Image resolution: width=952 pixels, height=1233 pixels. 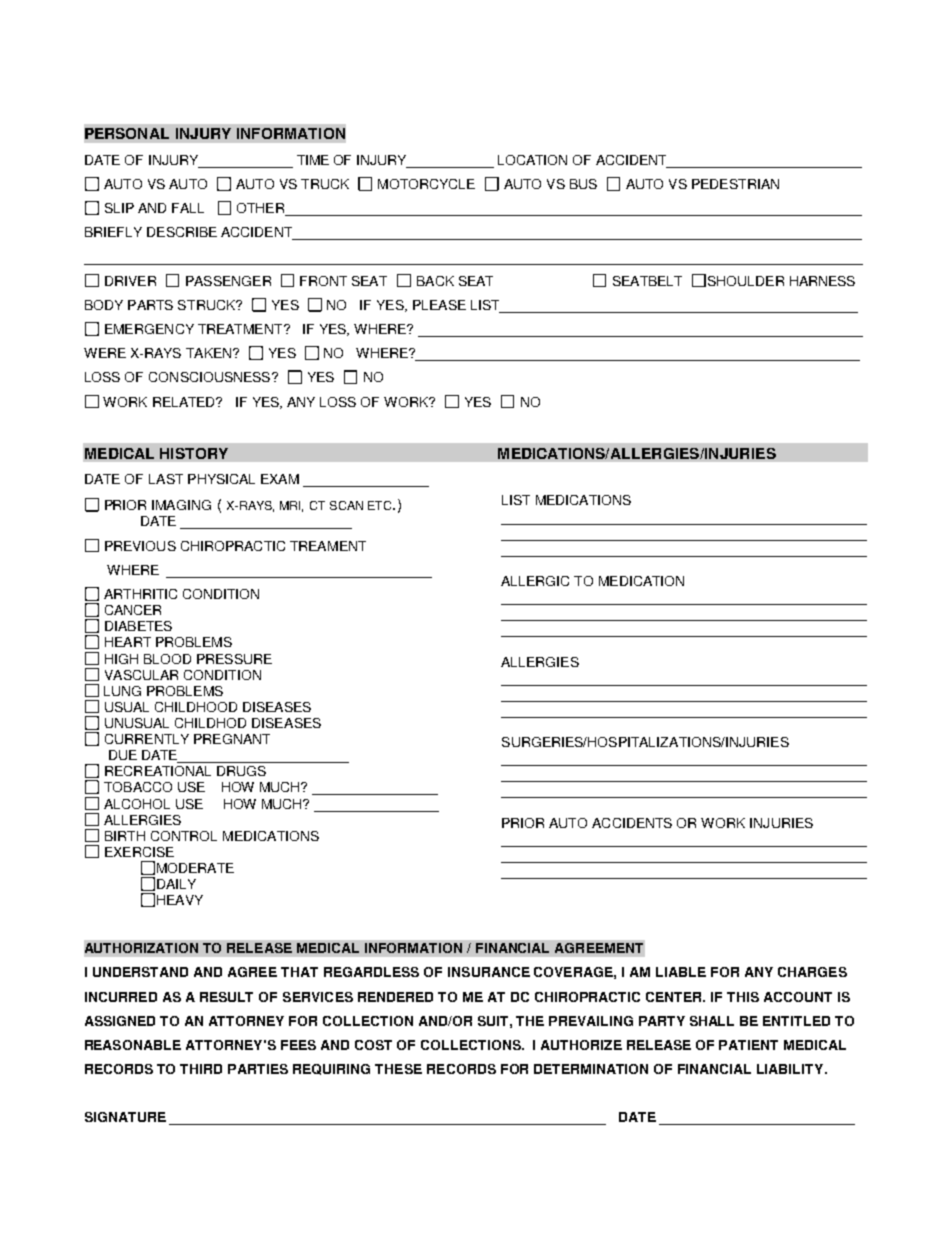 What do you see at coordinates (426, 184) in the document?
I see `MOTORCYCLE` at bounding box center [426, 184].
